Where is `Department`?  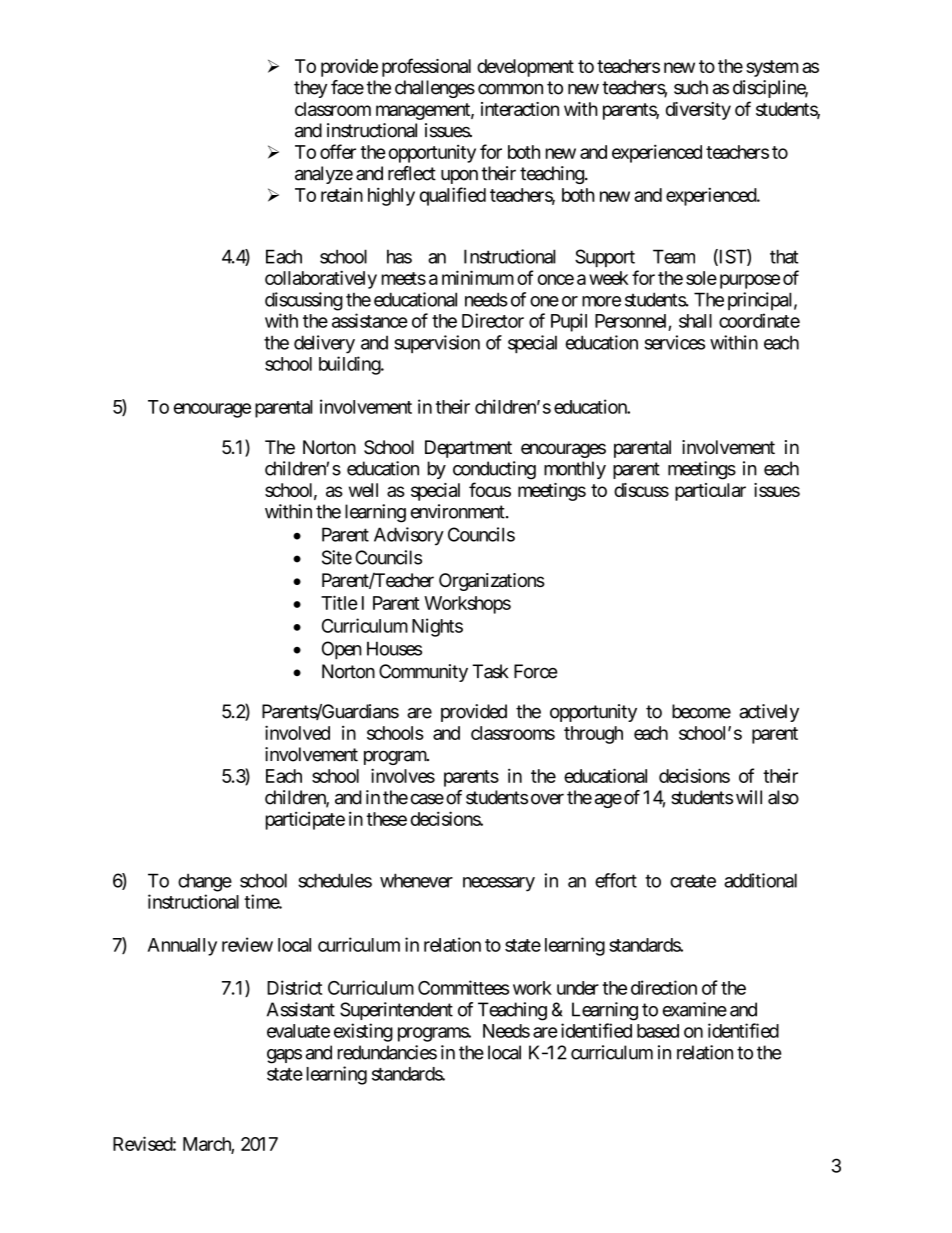 Department is located at coordinates (468, 449).
